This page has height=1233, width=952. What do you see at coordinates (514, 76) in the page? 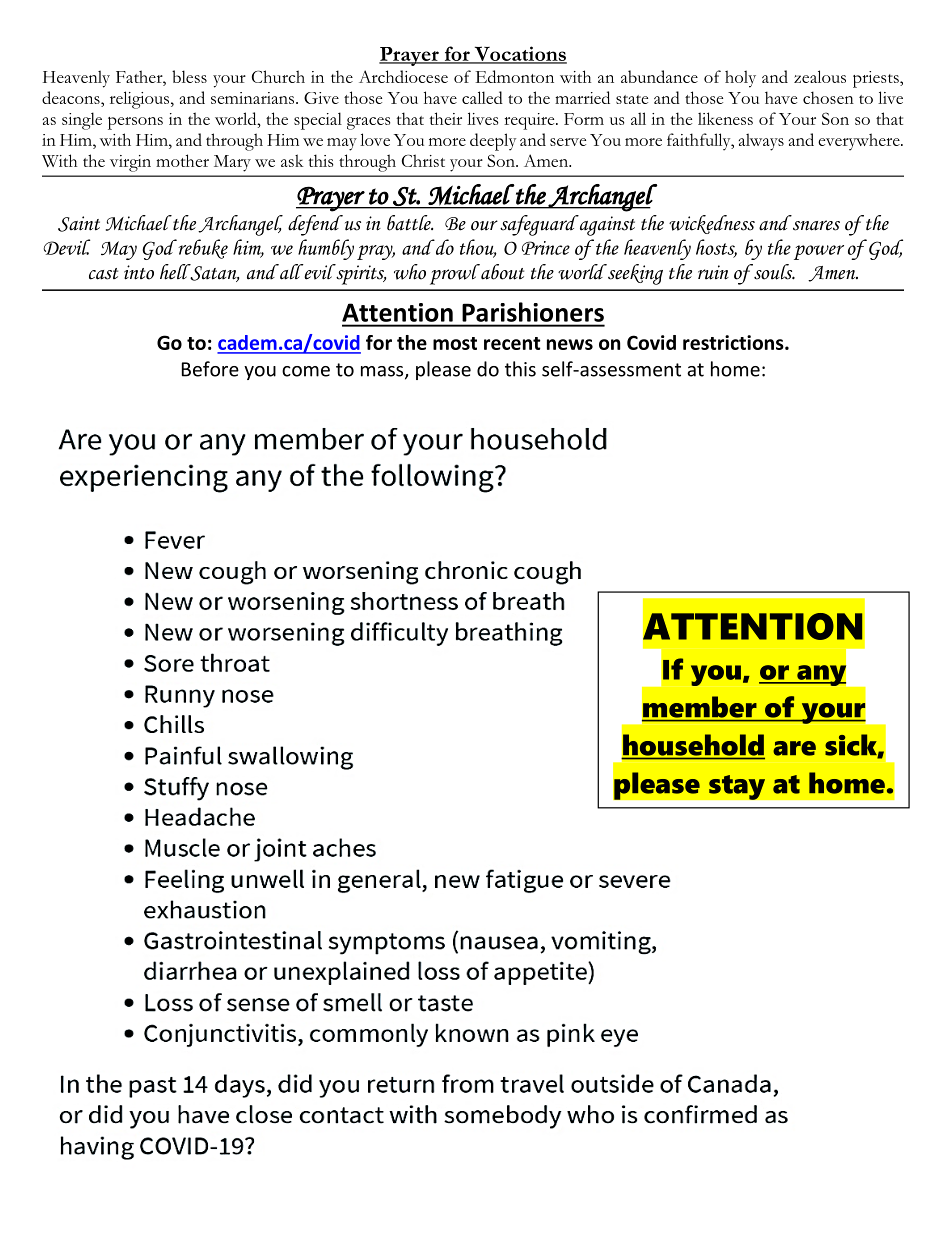
I see `Edmonton` at bounding box center [514, 76].
